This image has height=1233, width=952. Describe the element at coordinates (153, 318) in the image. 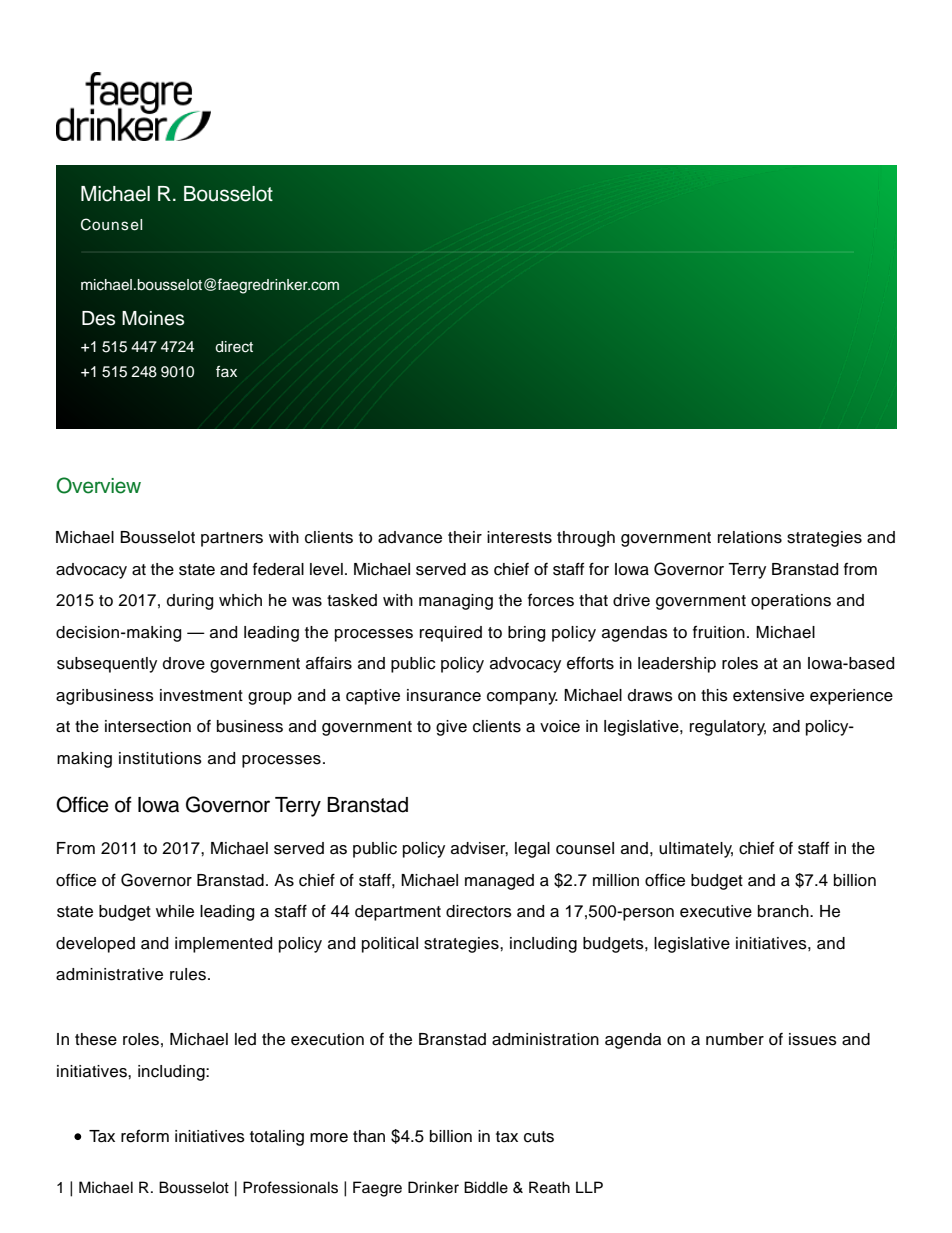

I see `Moines` at that location.
